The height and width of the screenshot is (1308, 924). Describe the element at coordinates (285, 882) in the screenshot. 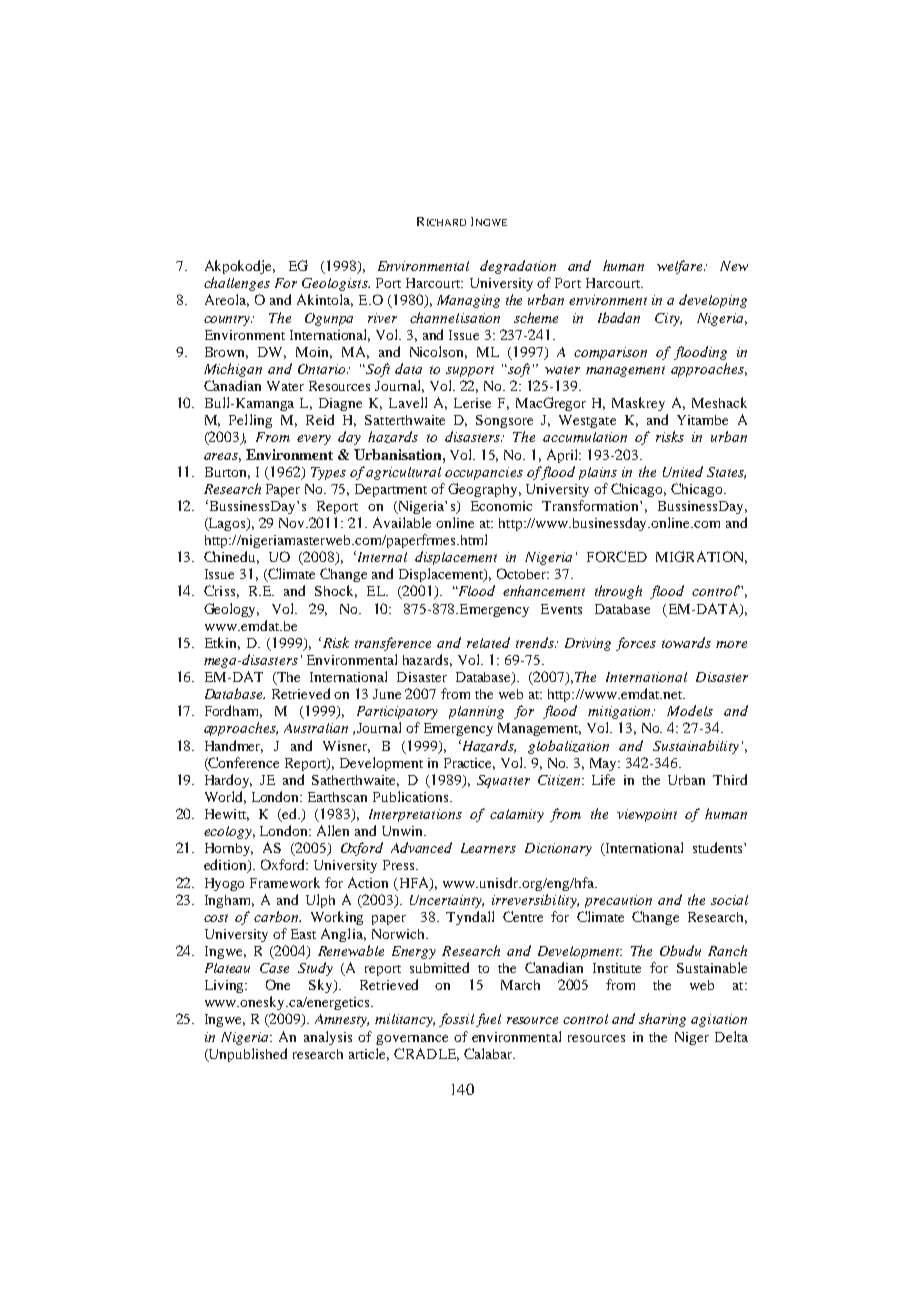

I see `Framework` at that location.
